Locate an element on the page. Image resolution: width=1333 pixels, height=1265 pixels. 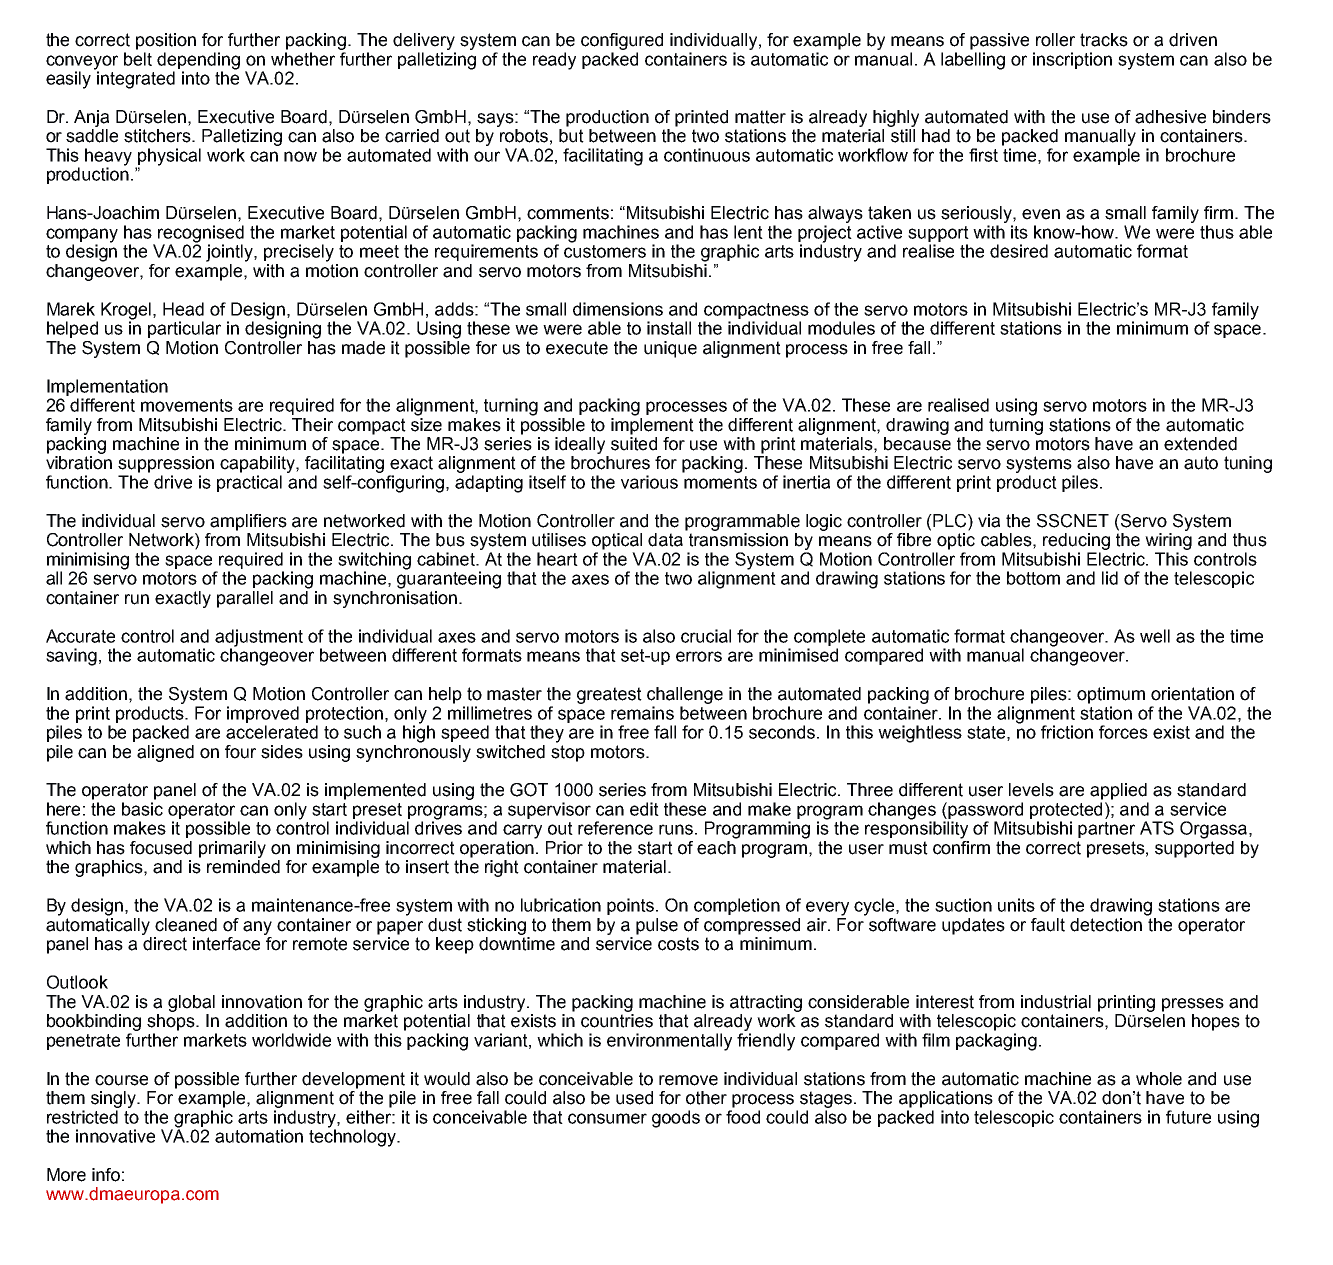
configured is located at coordinates (622, 41).
